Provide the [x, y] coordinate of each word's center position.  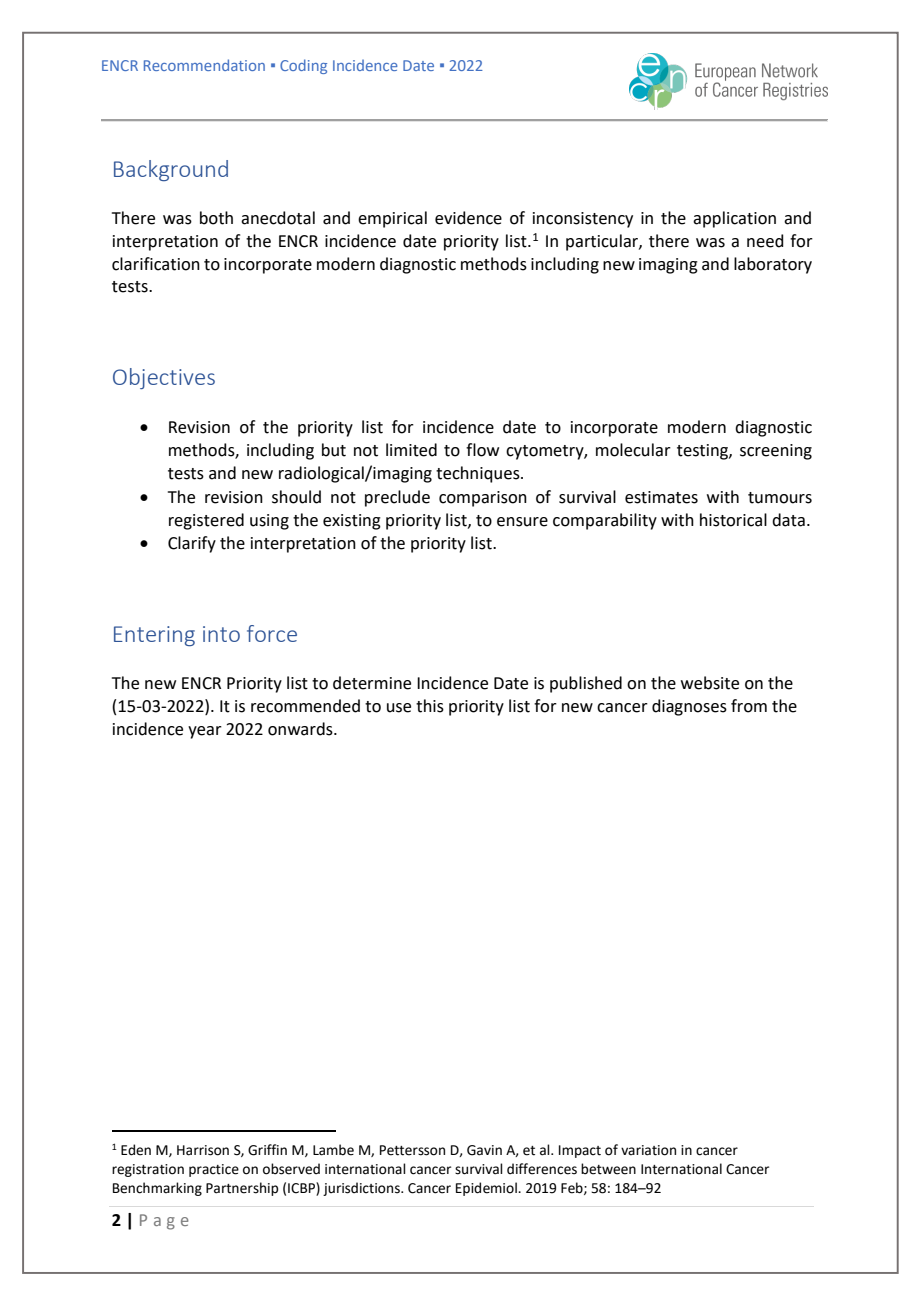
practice [214, 1170]
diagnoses [689, 707]
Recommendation [204, 65]
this [430, 706]
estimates [661, 497]
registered [206, 521]
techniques [479, 474]
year [205, 732]
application [734, 219]
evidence [468, 218]
